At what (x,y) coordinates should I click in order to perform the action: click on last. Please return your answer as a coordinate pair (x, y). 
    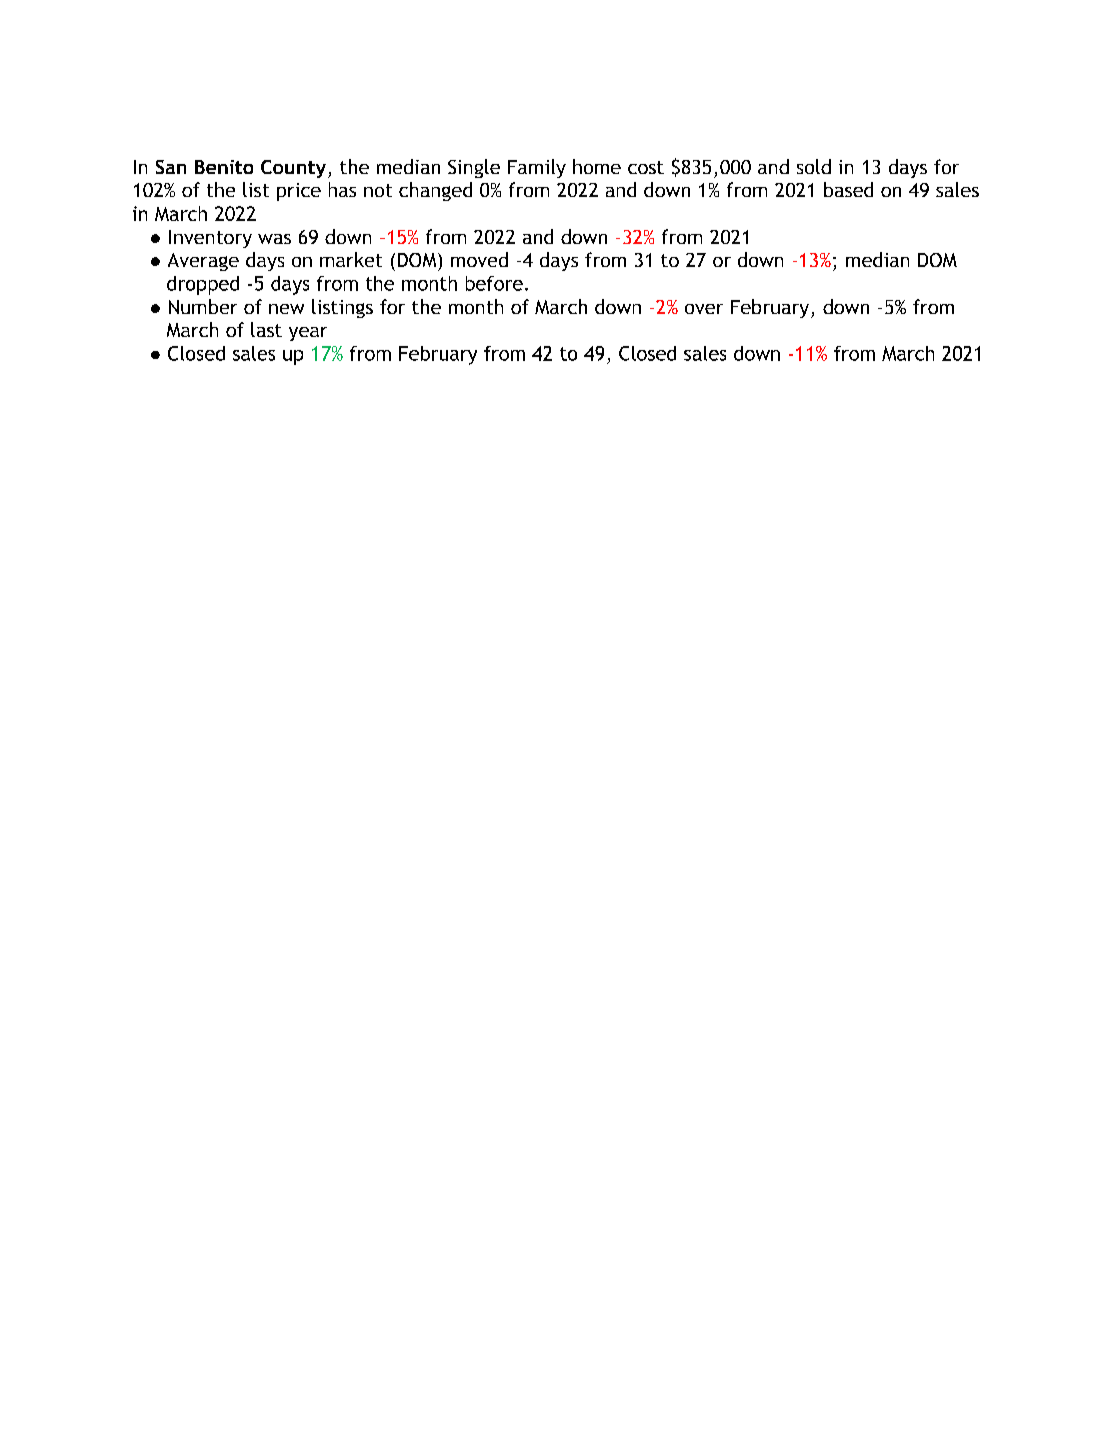
    Looking at the image, I should click on (266, 329).
